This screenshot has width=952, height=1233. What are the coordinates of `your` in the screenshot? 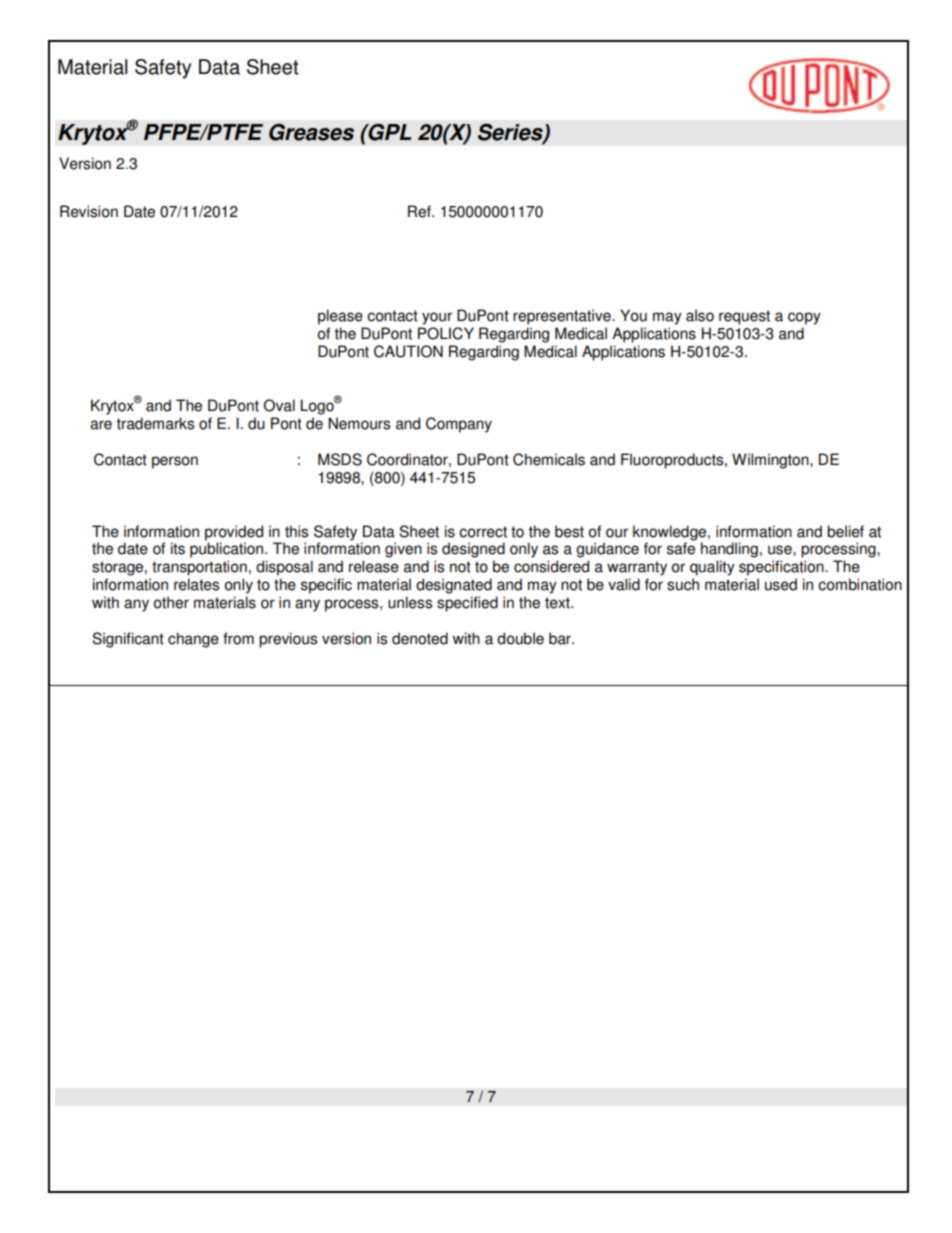 It's located at (437, 318).
